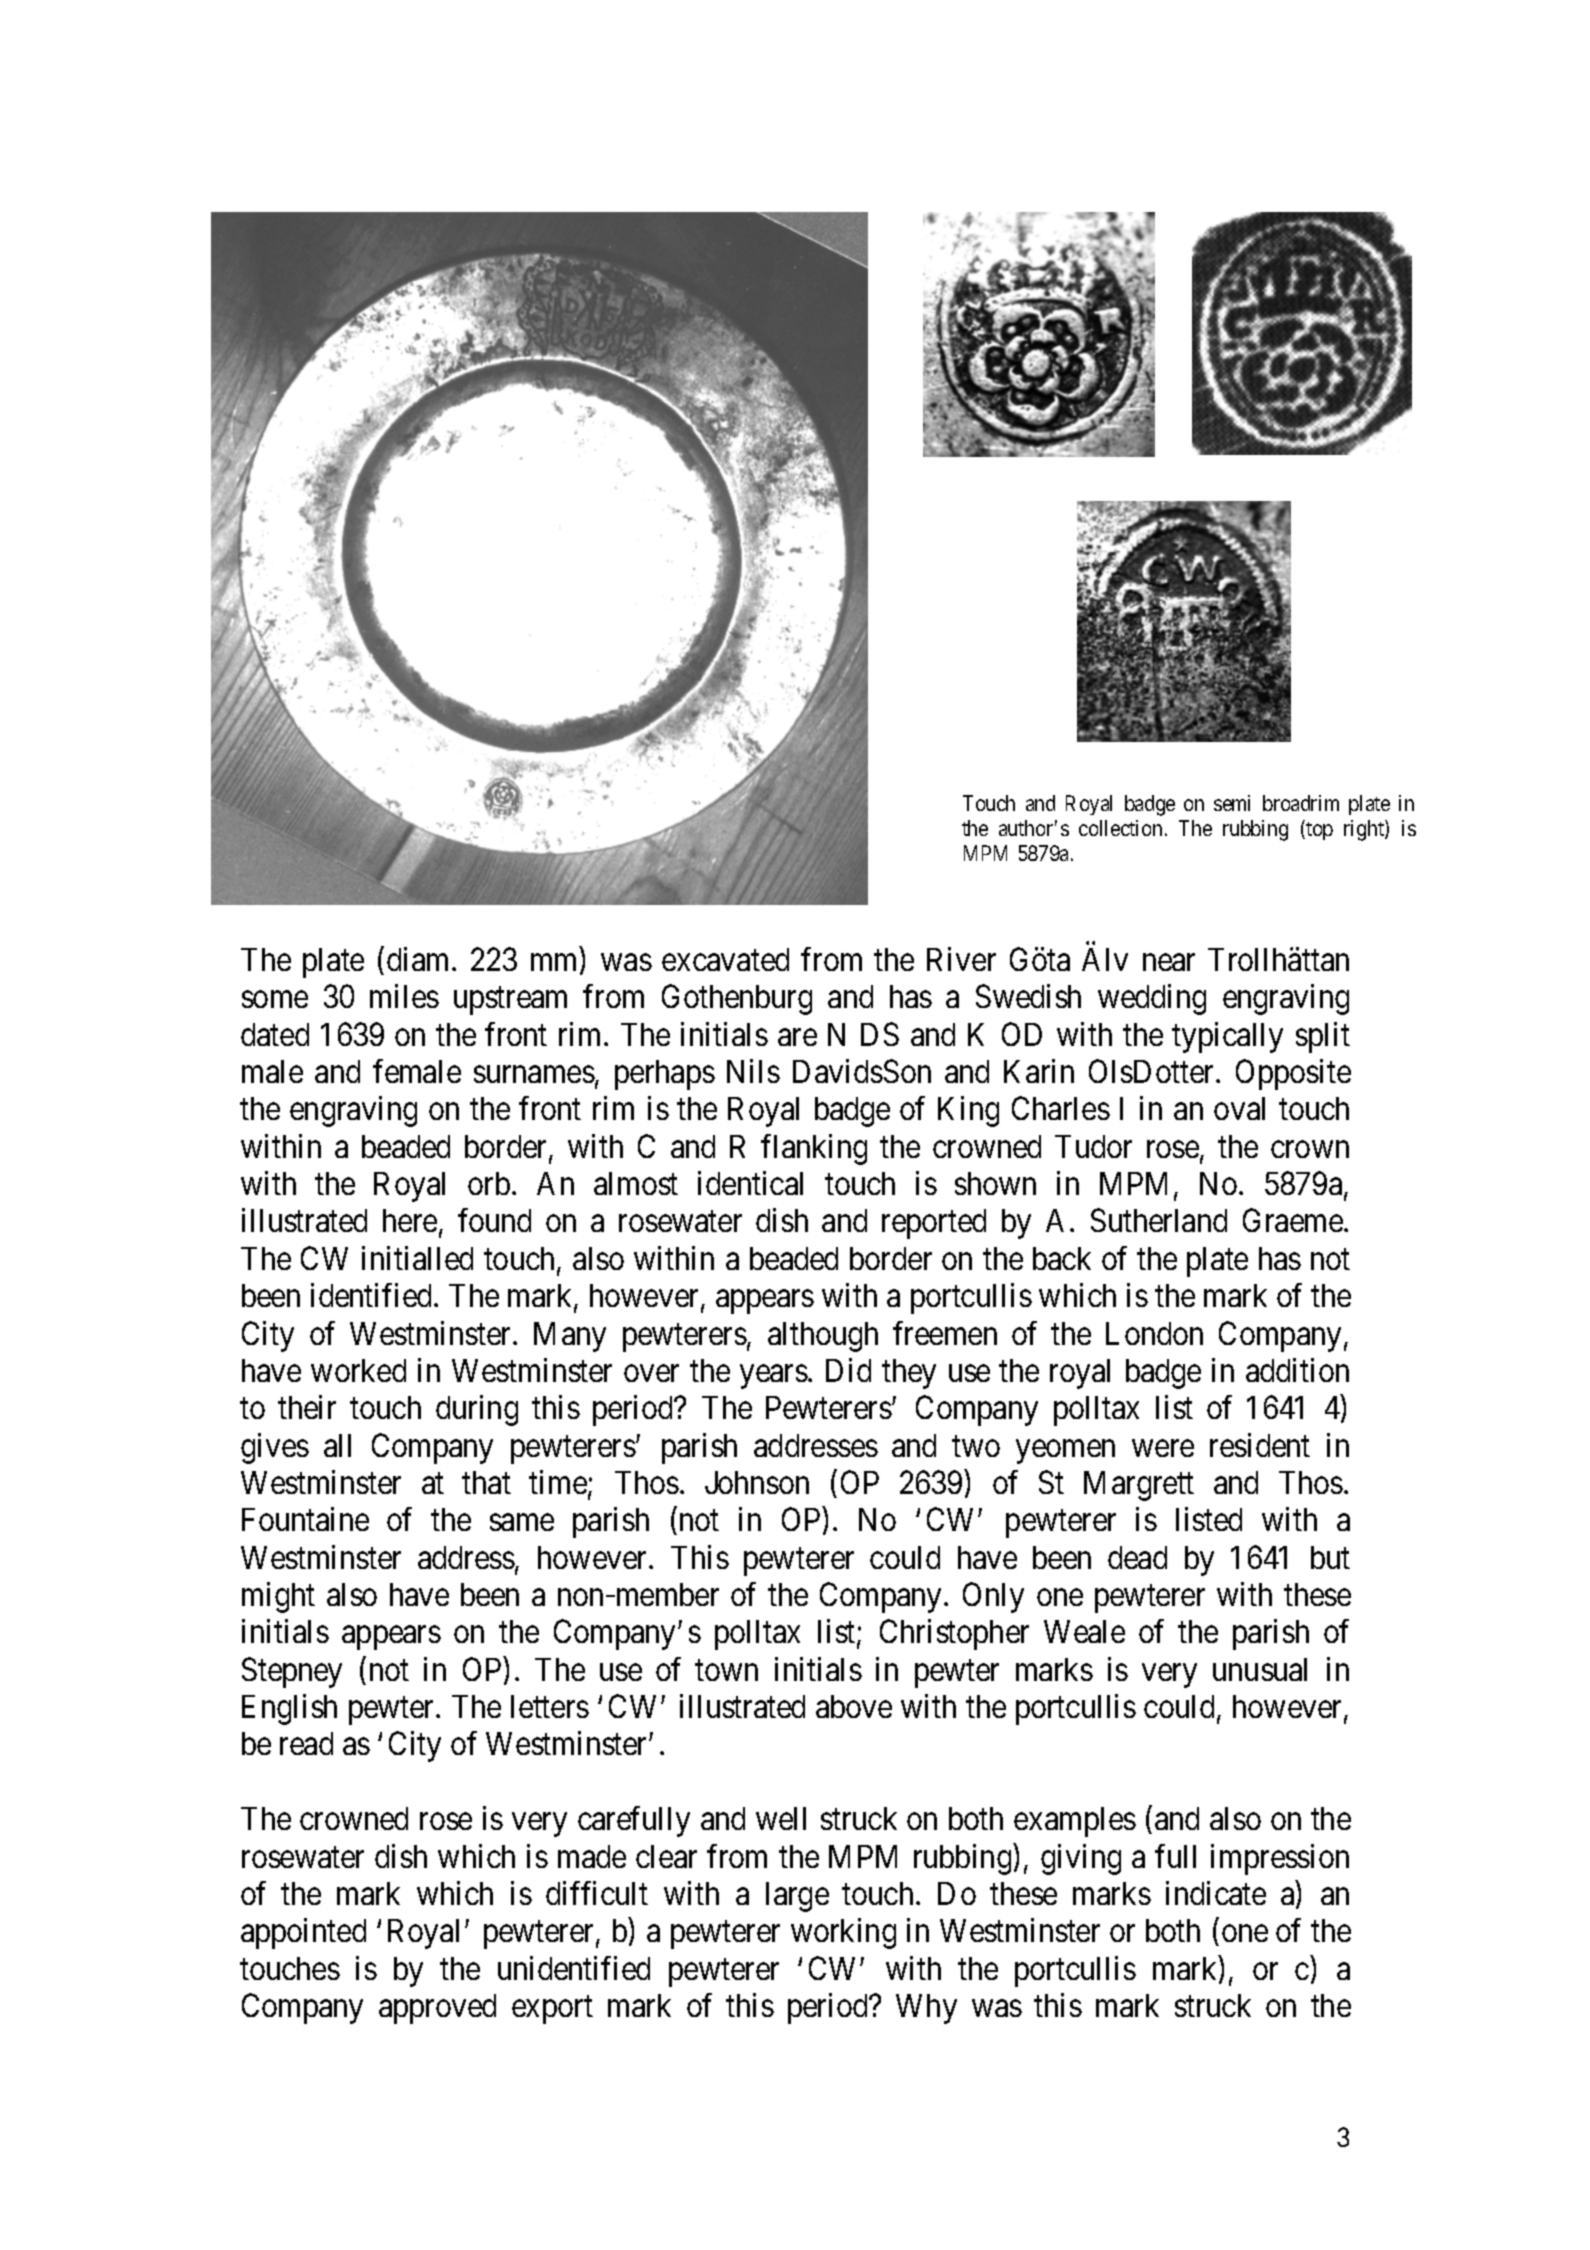 This screenshot has height=2250, width=1590. Describe the element at coordinates (420, 959) in the screenshot. I see `diam` at that location.
